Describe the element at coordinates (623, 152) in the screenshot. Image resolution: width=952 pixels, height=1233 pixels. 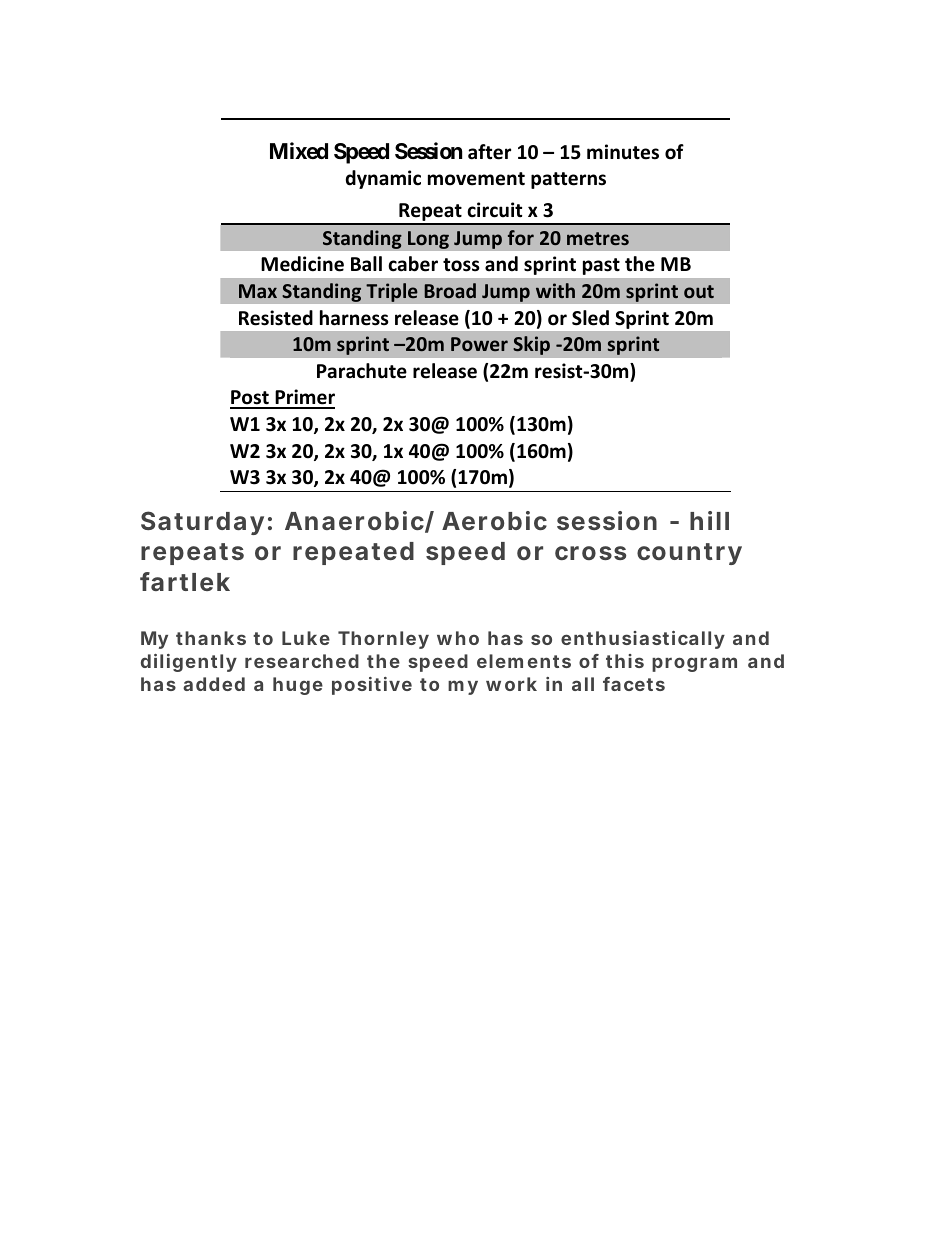
I see `minutes` at that location.
